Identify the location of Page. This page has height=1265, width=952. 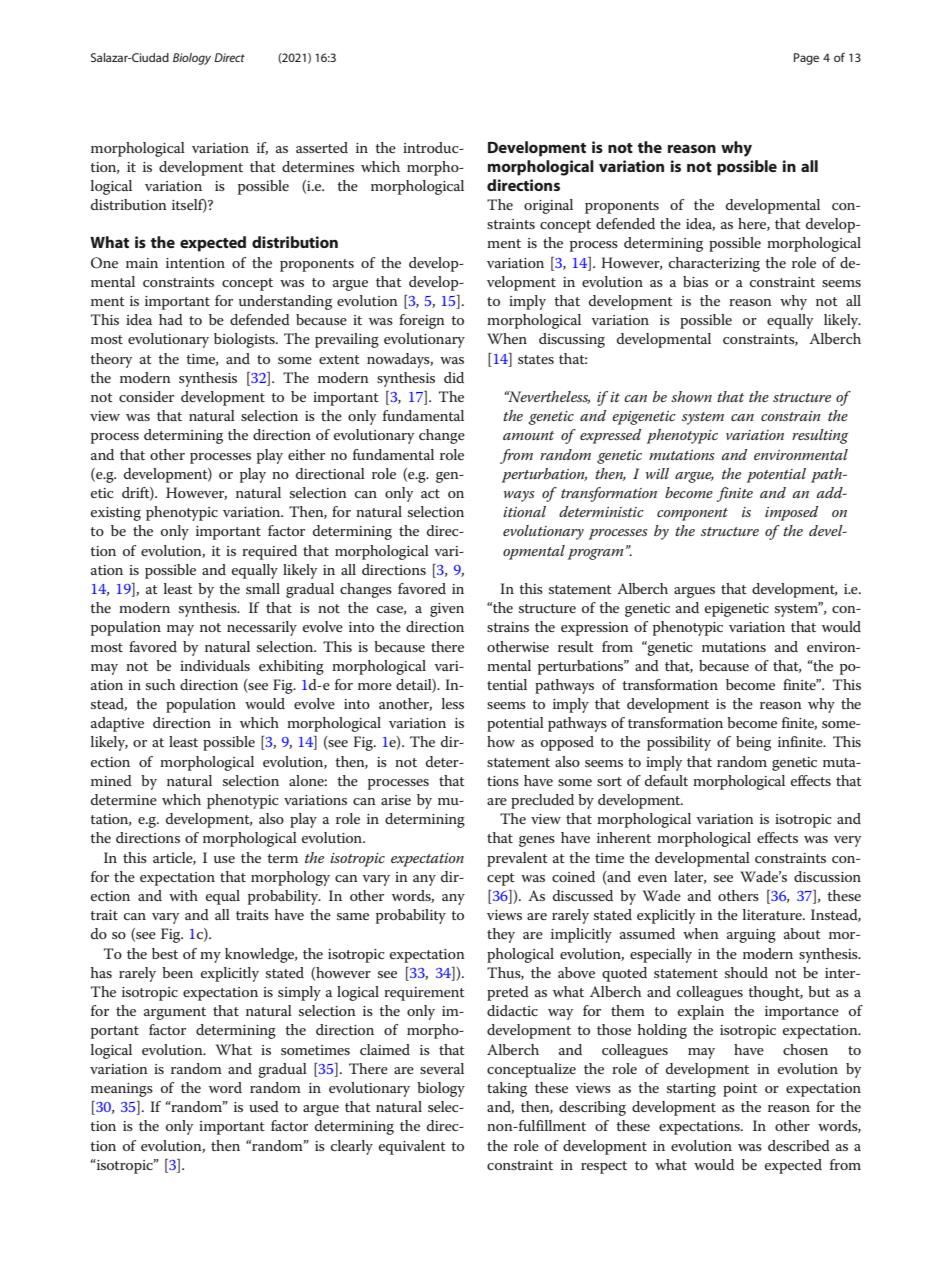
(806, 59).
